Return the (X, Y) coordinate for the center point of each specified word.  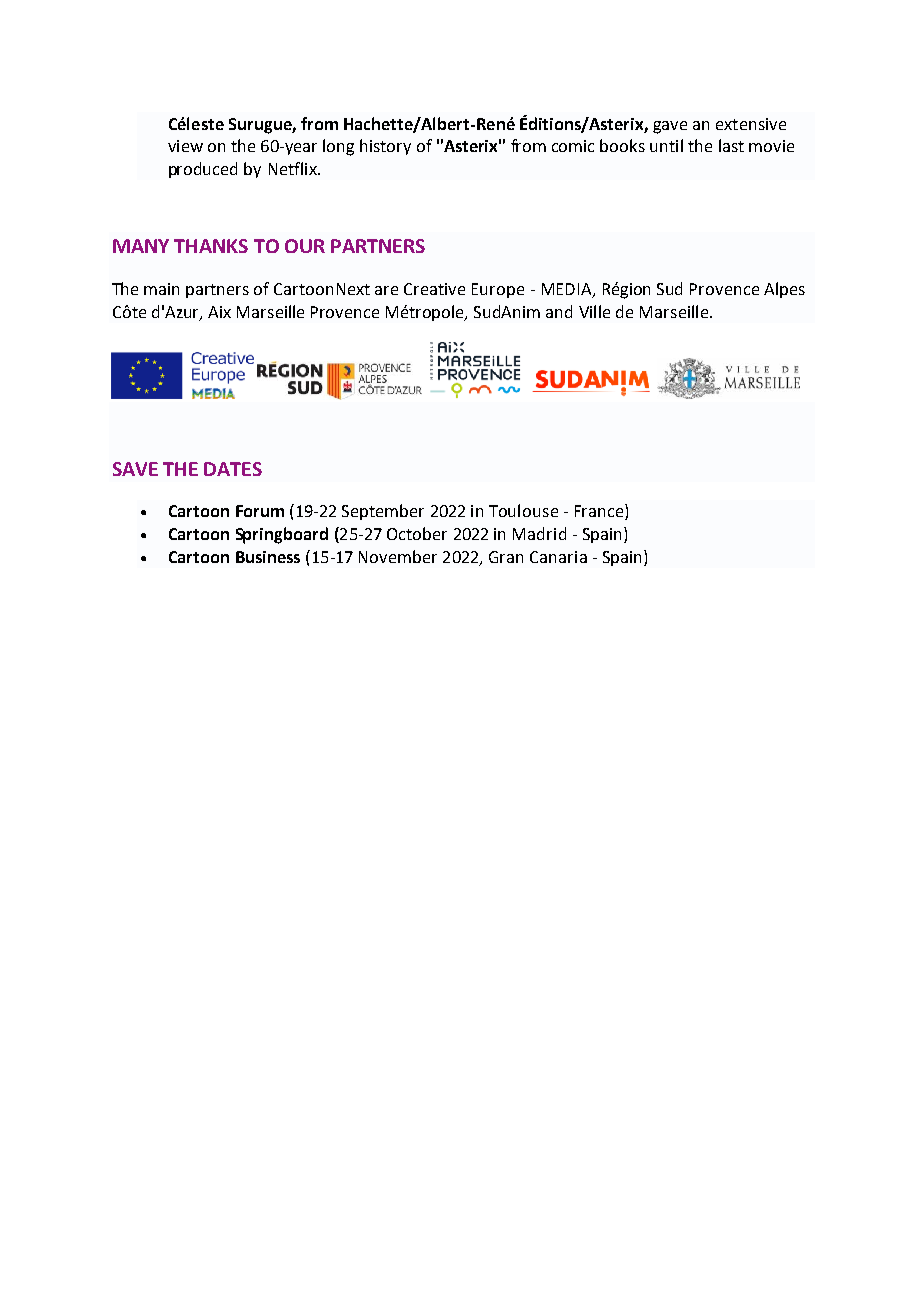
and (559, 311)
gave (670, 127)
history (385, 147)
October (417, 533)
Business (268, 557)
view (185, 146)
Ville (594, 311)
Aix (219, 312)
